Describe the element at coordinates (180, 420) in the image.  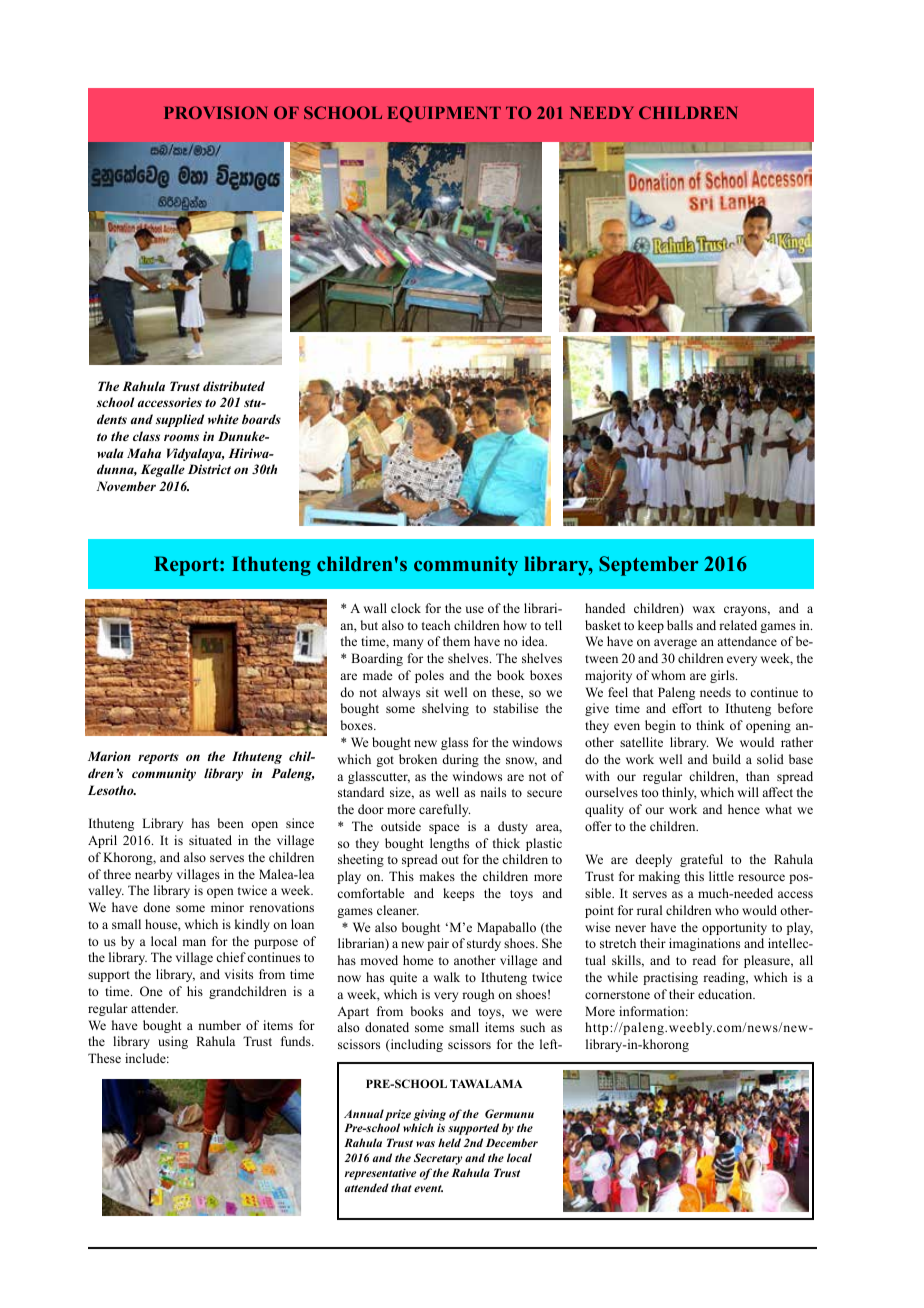
I see `supplied` at that location.
